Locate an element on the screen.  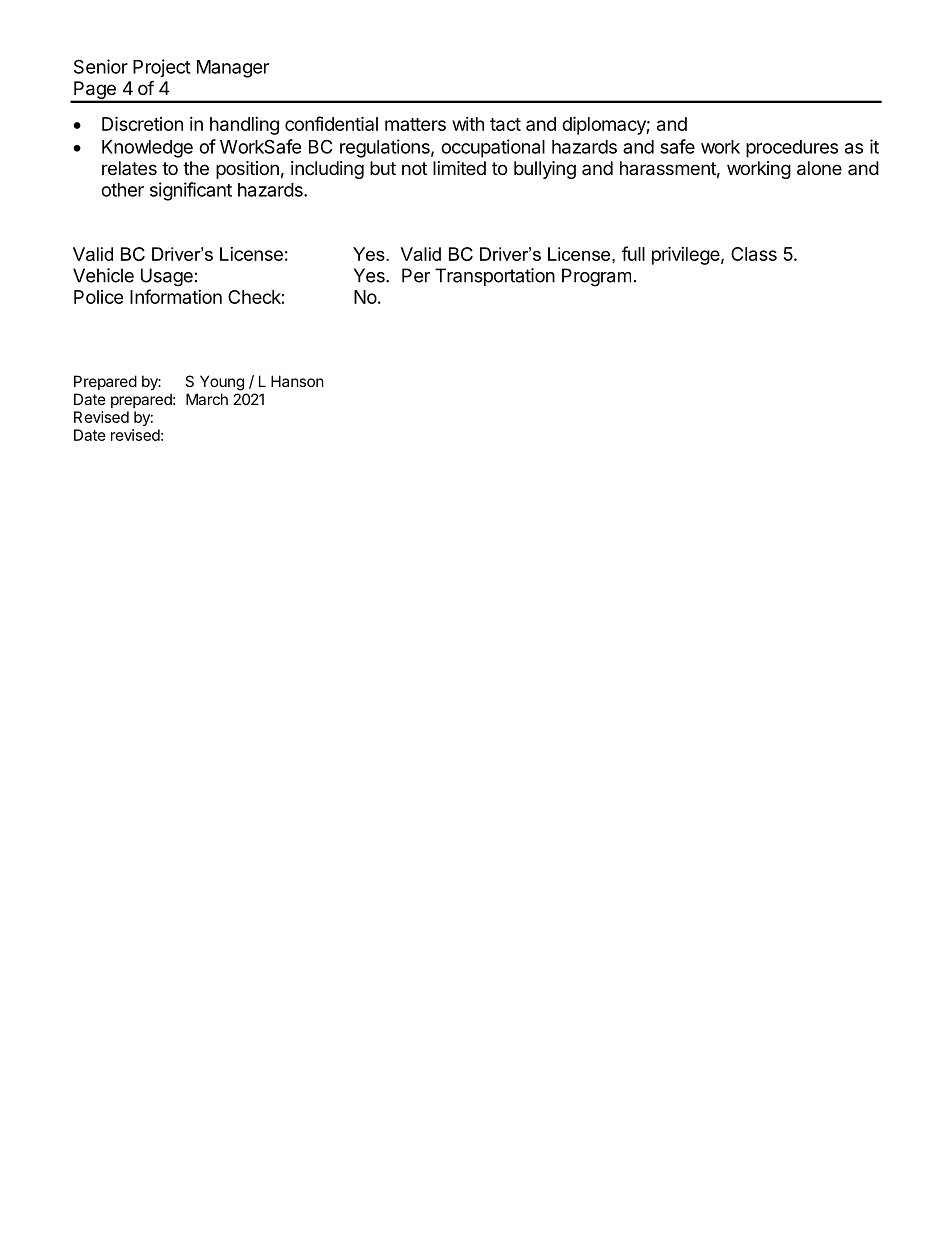
with is located at coordinates (468, 124).
